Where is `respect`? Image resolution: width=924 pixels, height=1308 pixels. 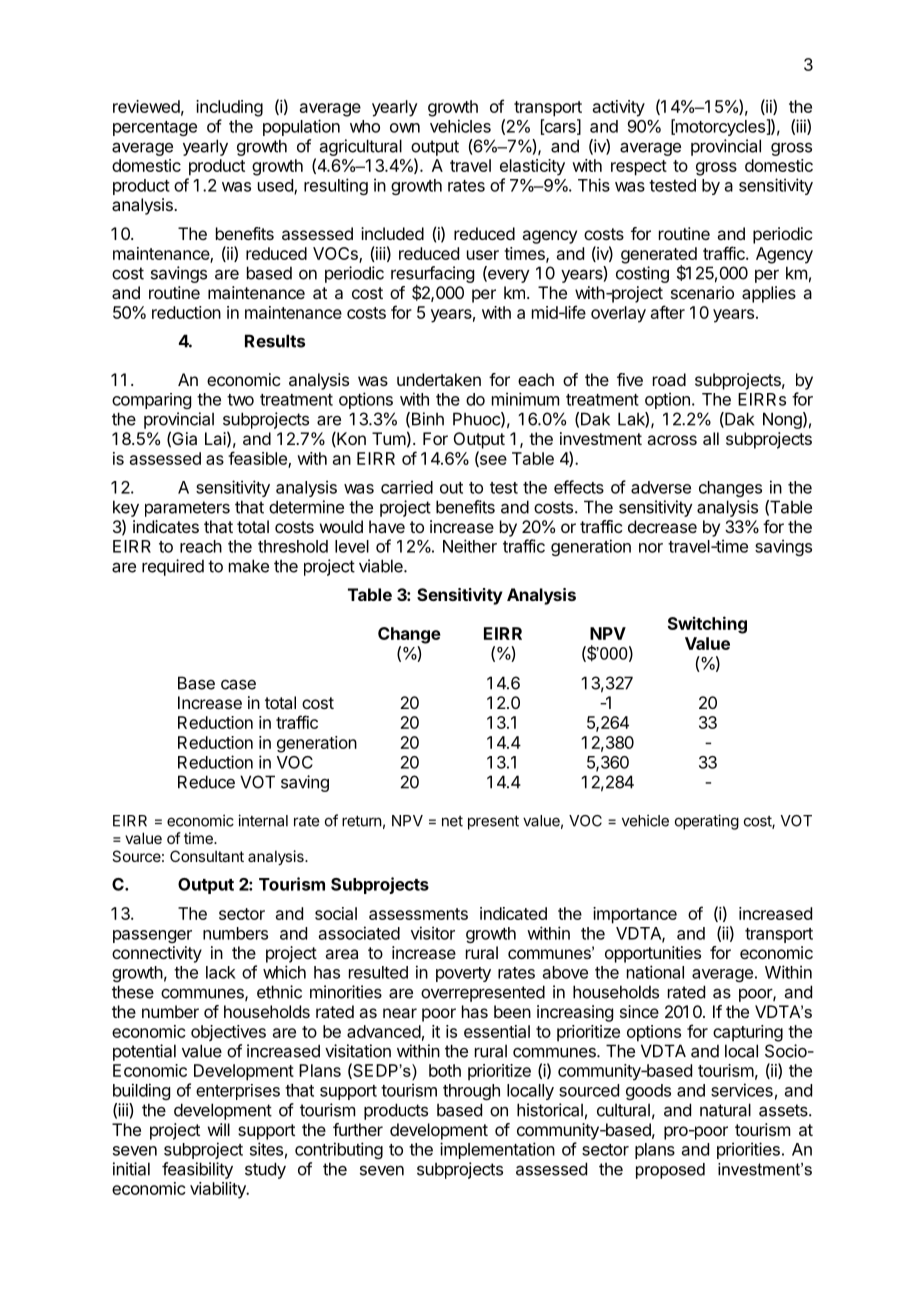 respect is located at coordinates (639, 168).
